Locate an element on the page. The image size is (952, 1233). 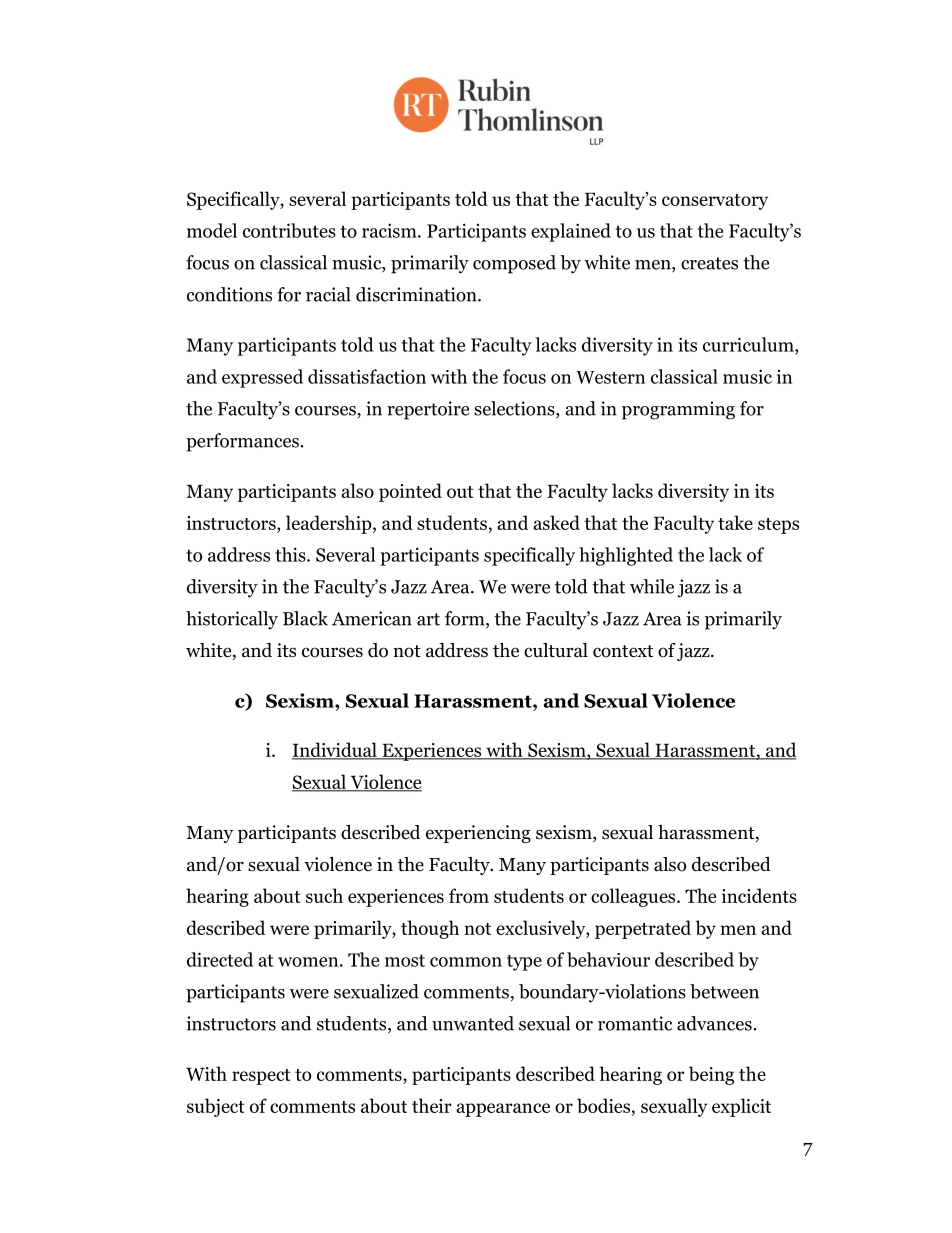
composed is located at coordinates (514, 264).
